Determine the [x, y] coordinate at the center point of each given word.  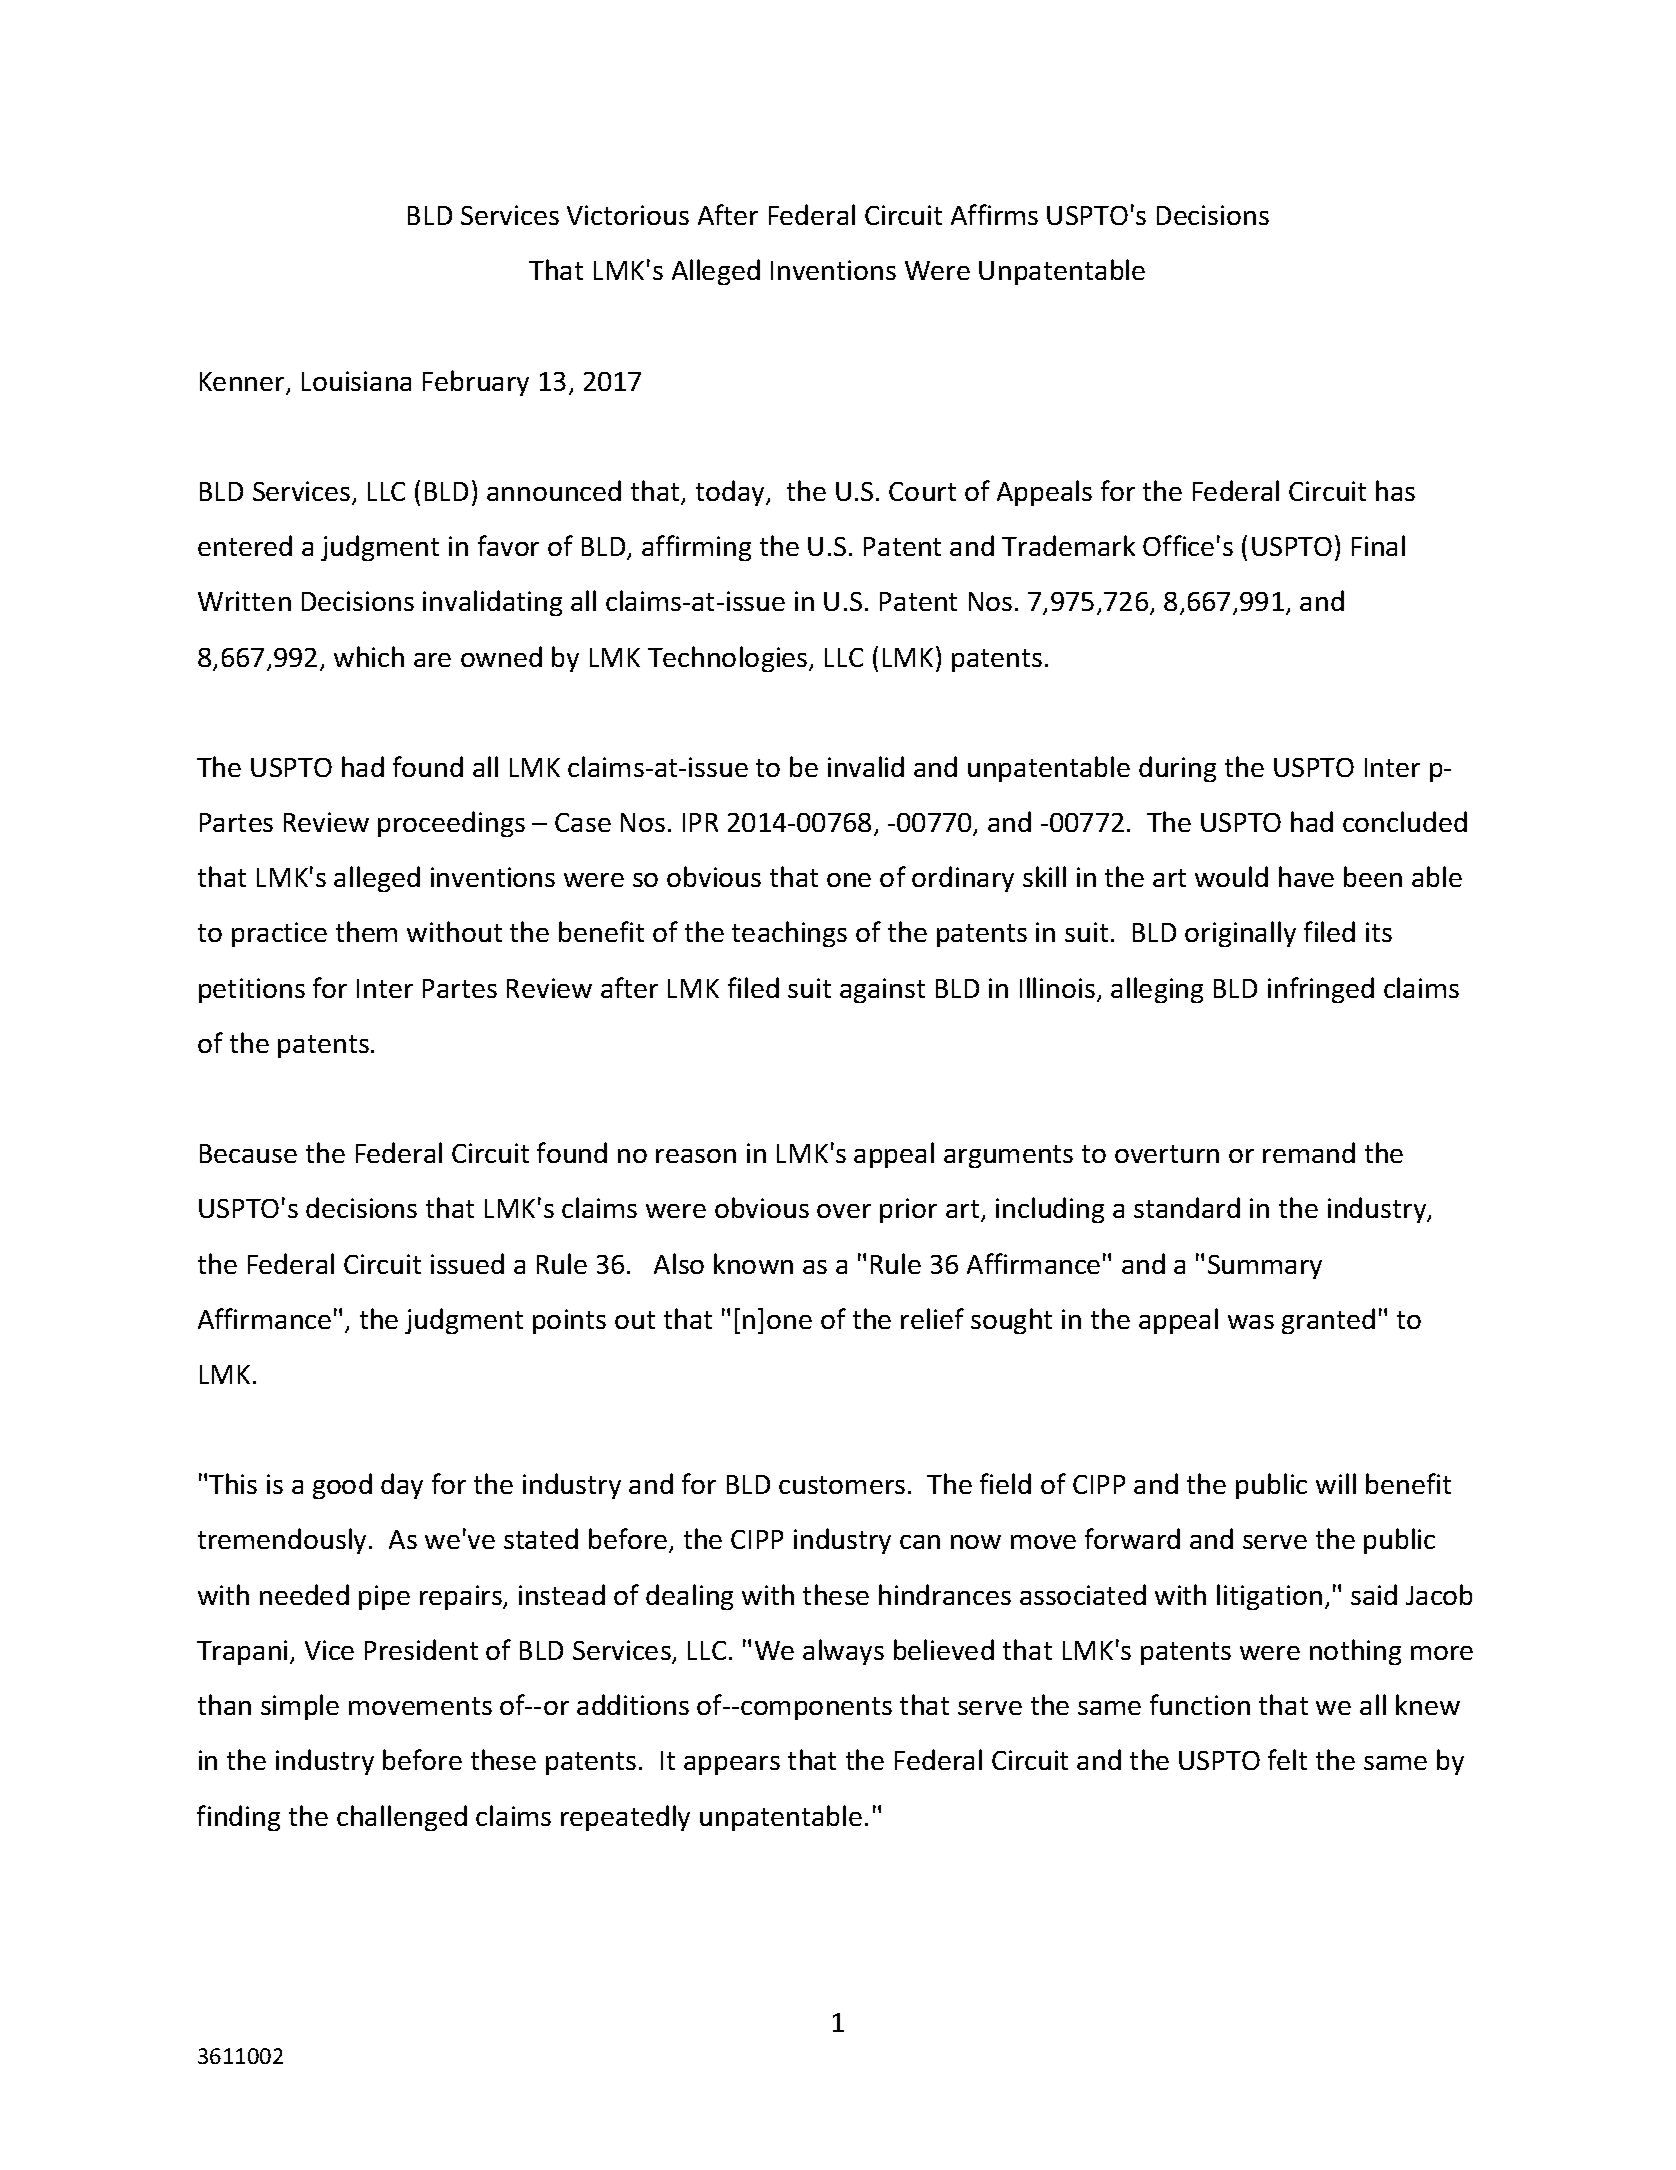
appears [732, 1765]
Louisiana [356, 381]
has [1395, 490]
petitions [252, 990]
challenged [402, 1818]
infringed [1321, 990]
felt [1287, 1759]
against [882, 990]
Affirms [994, 214]
